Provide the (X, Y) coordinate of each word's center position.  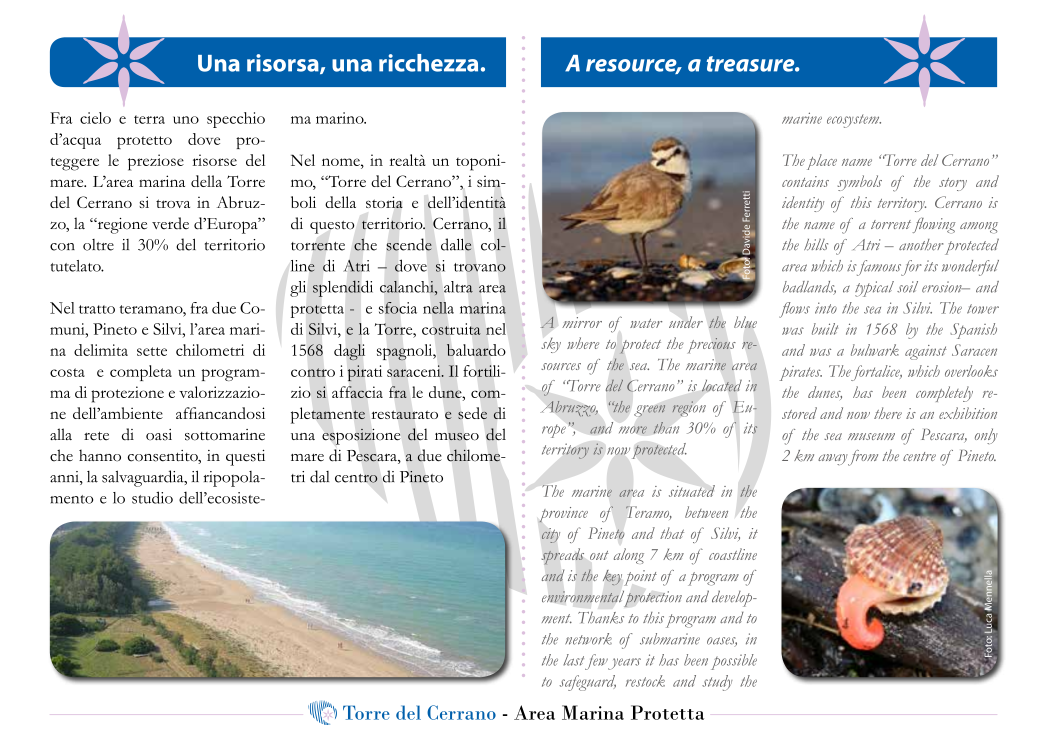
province (563, 515)
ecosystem (854, 121)
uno (186, 120)
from (862, 458)
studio (152, 497)
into (826, 308)
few (596, 662)
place (822, 162)
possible (734, 662)
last (573, 660)
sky (551, 345)
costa (67, 372)
